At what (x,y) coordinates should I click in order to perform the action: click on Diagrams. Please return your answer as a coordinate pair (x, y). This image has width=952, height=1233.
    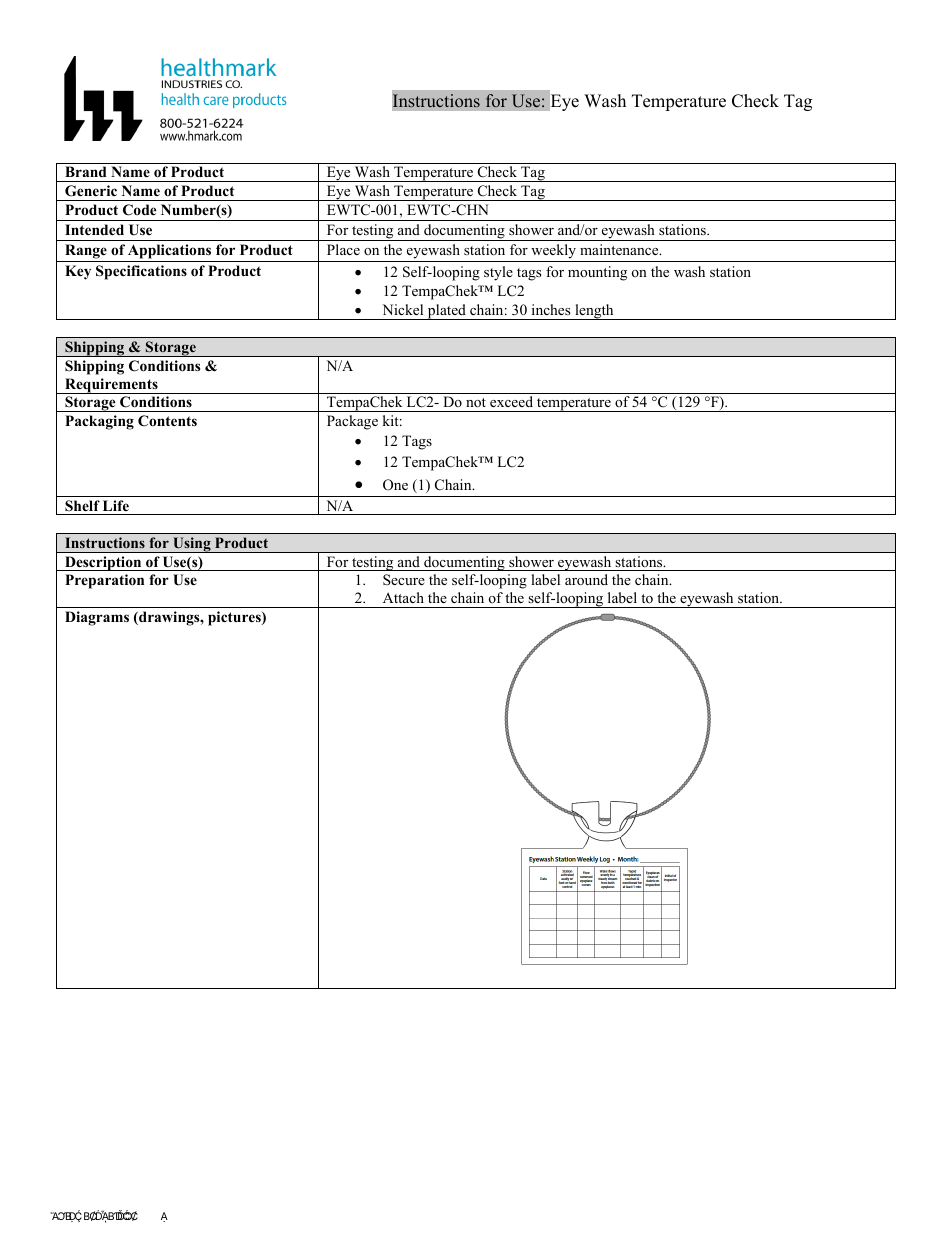
    Looking at the image, I should click on (97, 618).
